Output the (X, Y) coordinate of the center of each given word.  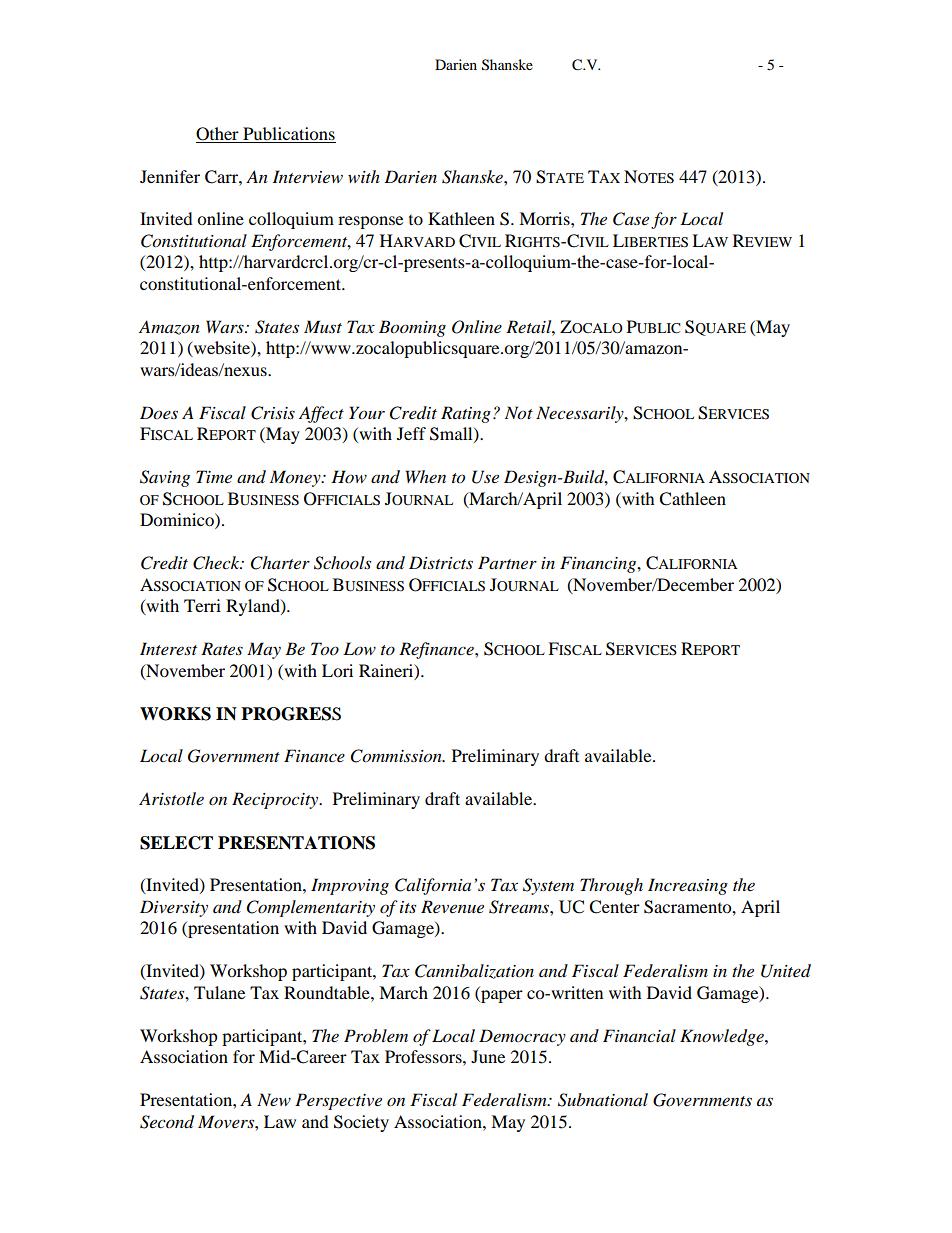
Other (217, 134)
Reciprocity (276, 800)
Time (214, 476)
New (274, 1099)
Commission (397, 756)
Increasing (688, 886)
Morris (545, 218)
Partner (507, 562)
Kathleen (461, 218)
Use (485, 477)
